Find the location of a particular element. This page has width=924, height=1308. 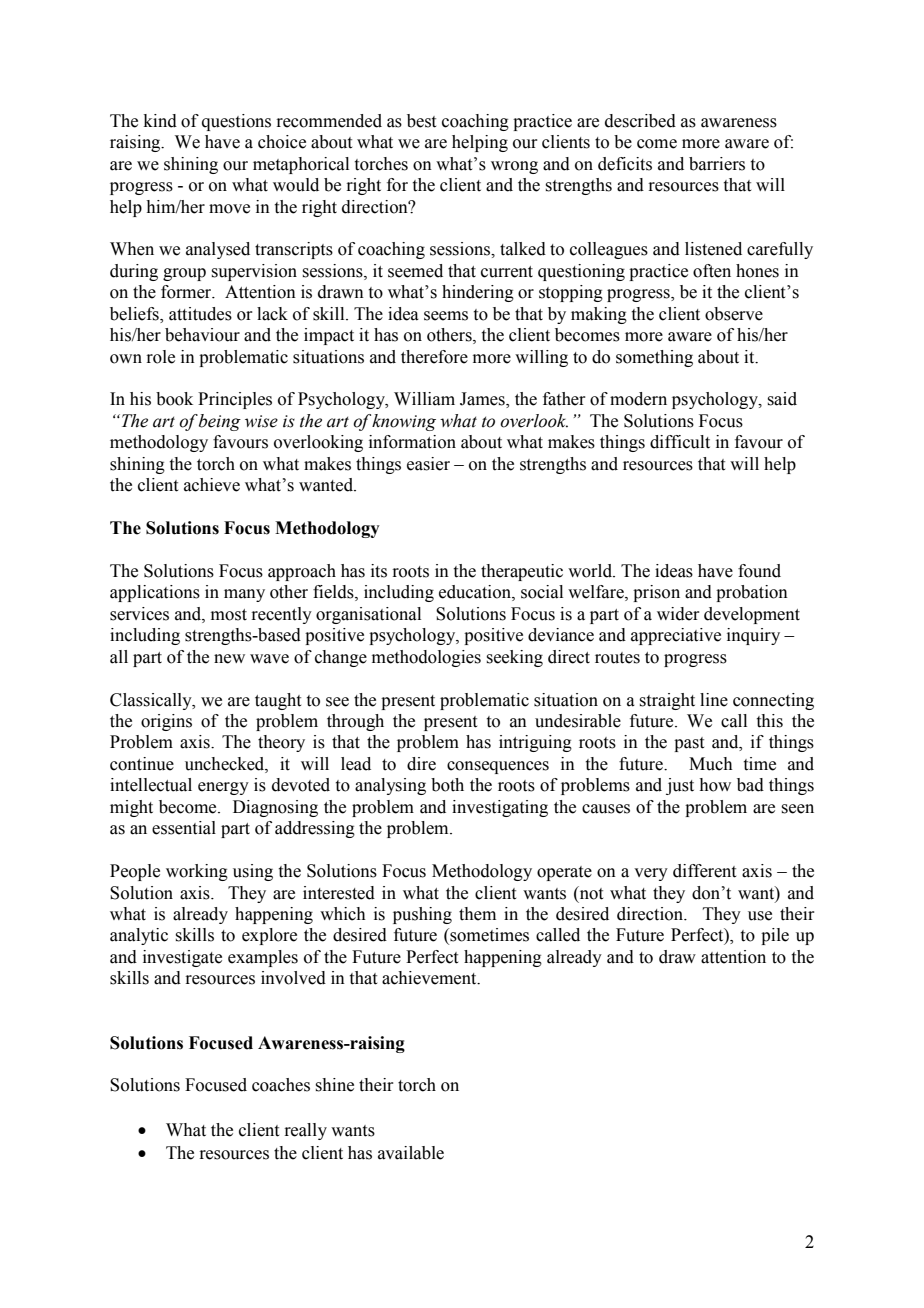

methodologies is located at coordinates (426, 658).
